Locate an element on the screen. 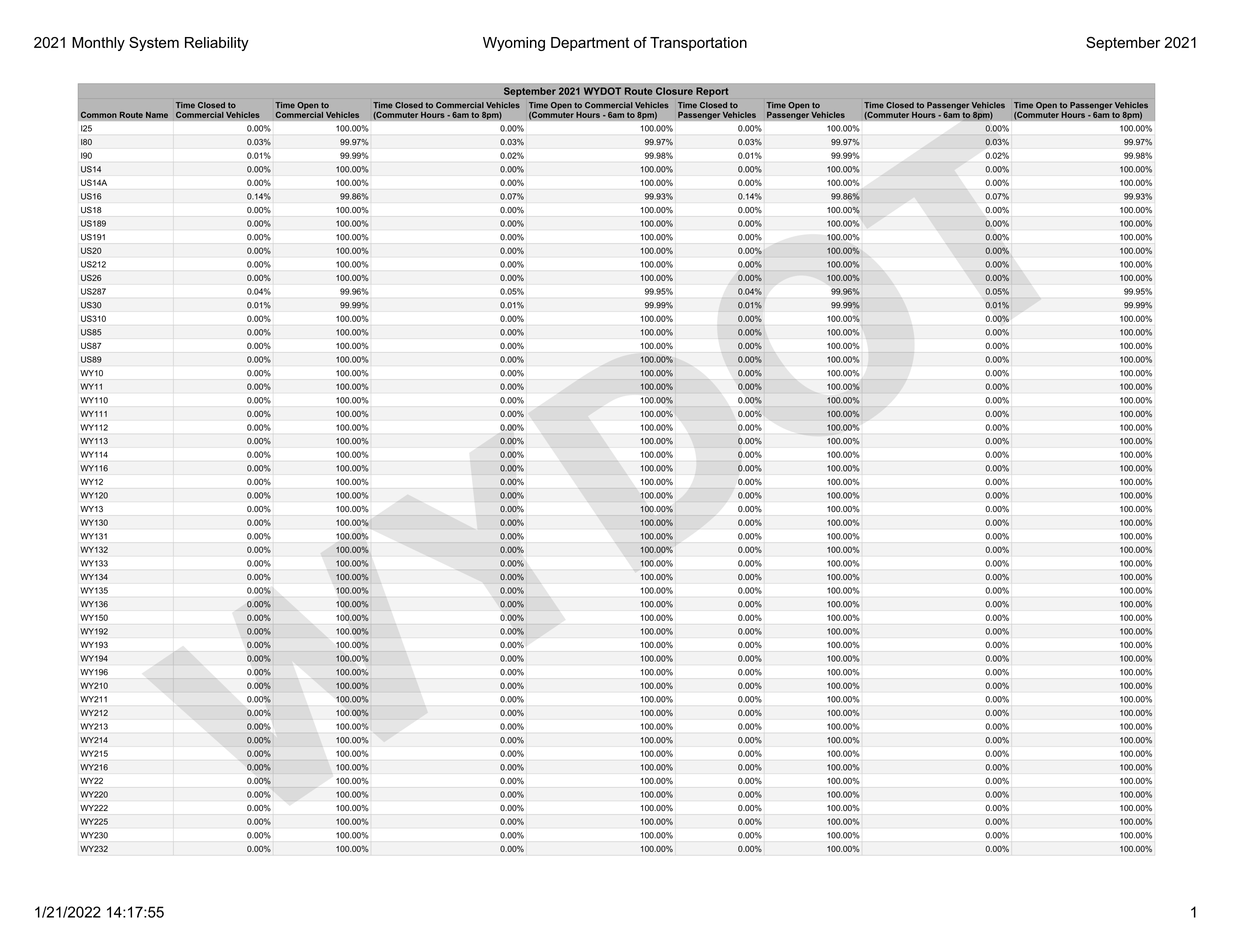 This screenshot has width=1233, height=952. Wyoming is located at coordinates (514, 44).
